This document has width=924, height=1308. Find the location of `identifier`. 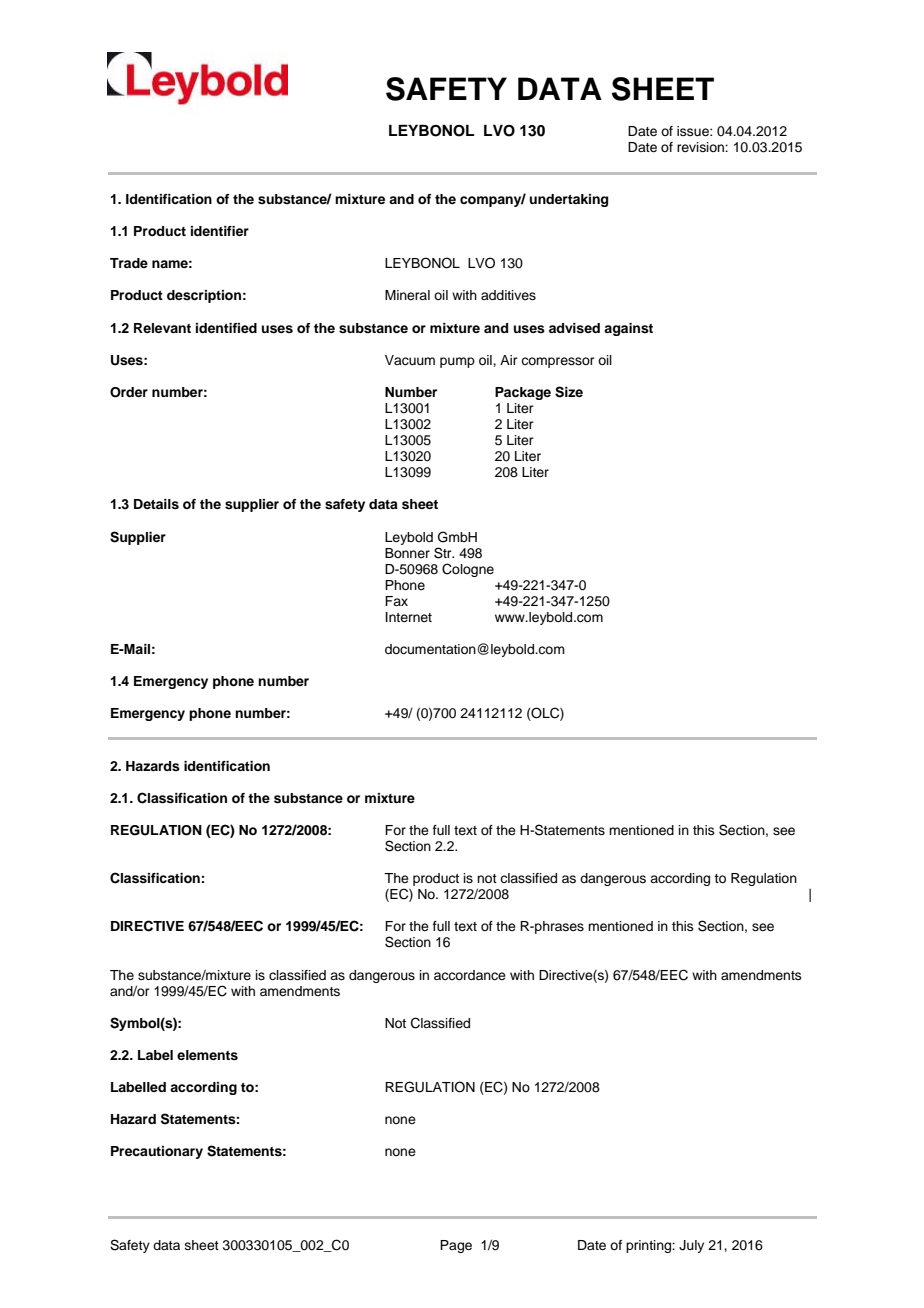

identifier is located at coordinates (220, 231).
